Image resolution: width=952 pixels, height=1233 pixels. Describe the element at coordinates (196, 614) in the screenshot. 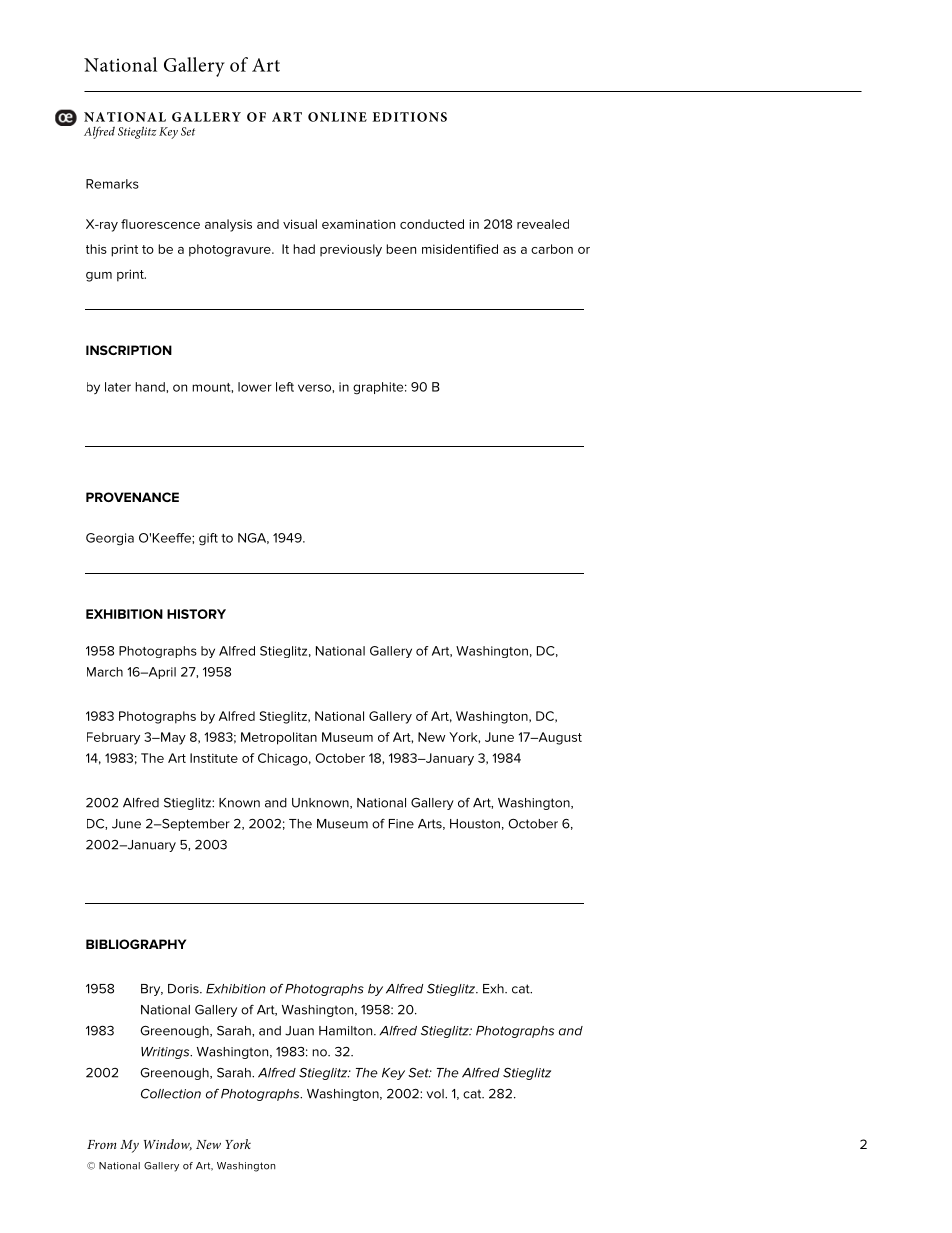

I see `HISTORY` at that location.
